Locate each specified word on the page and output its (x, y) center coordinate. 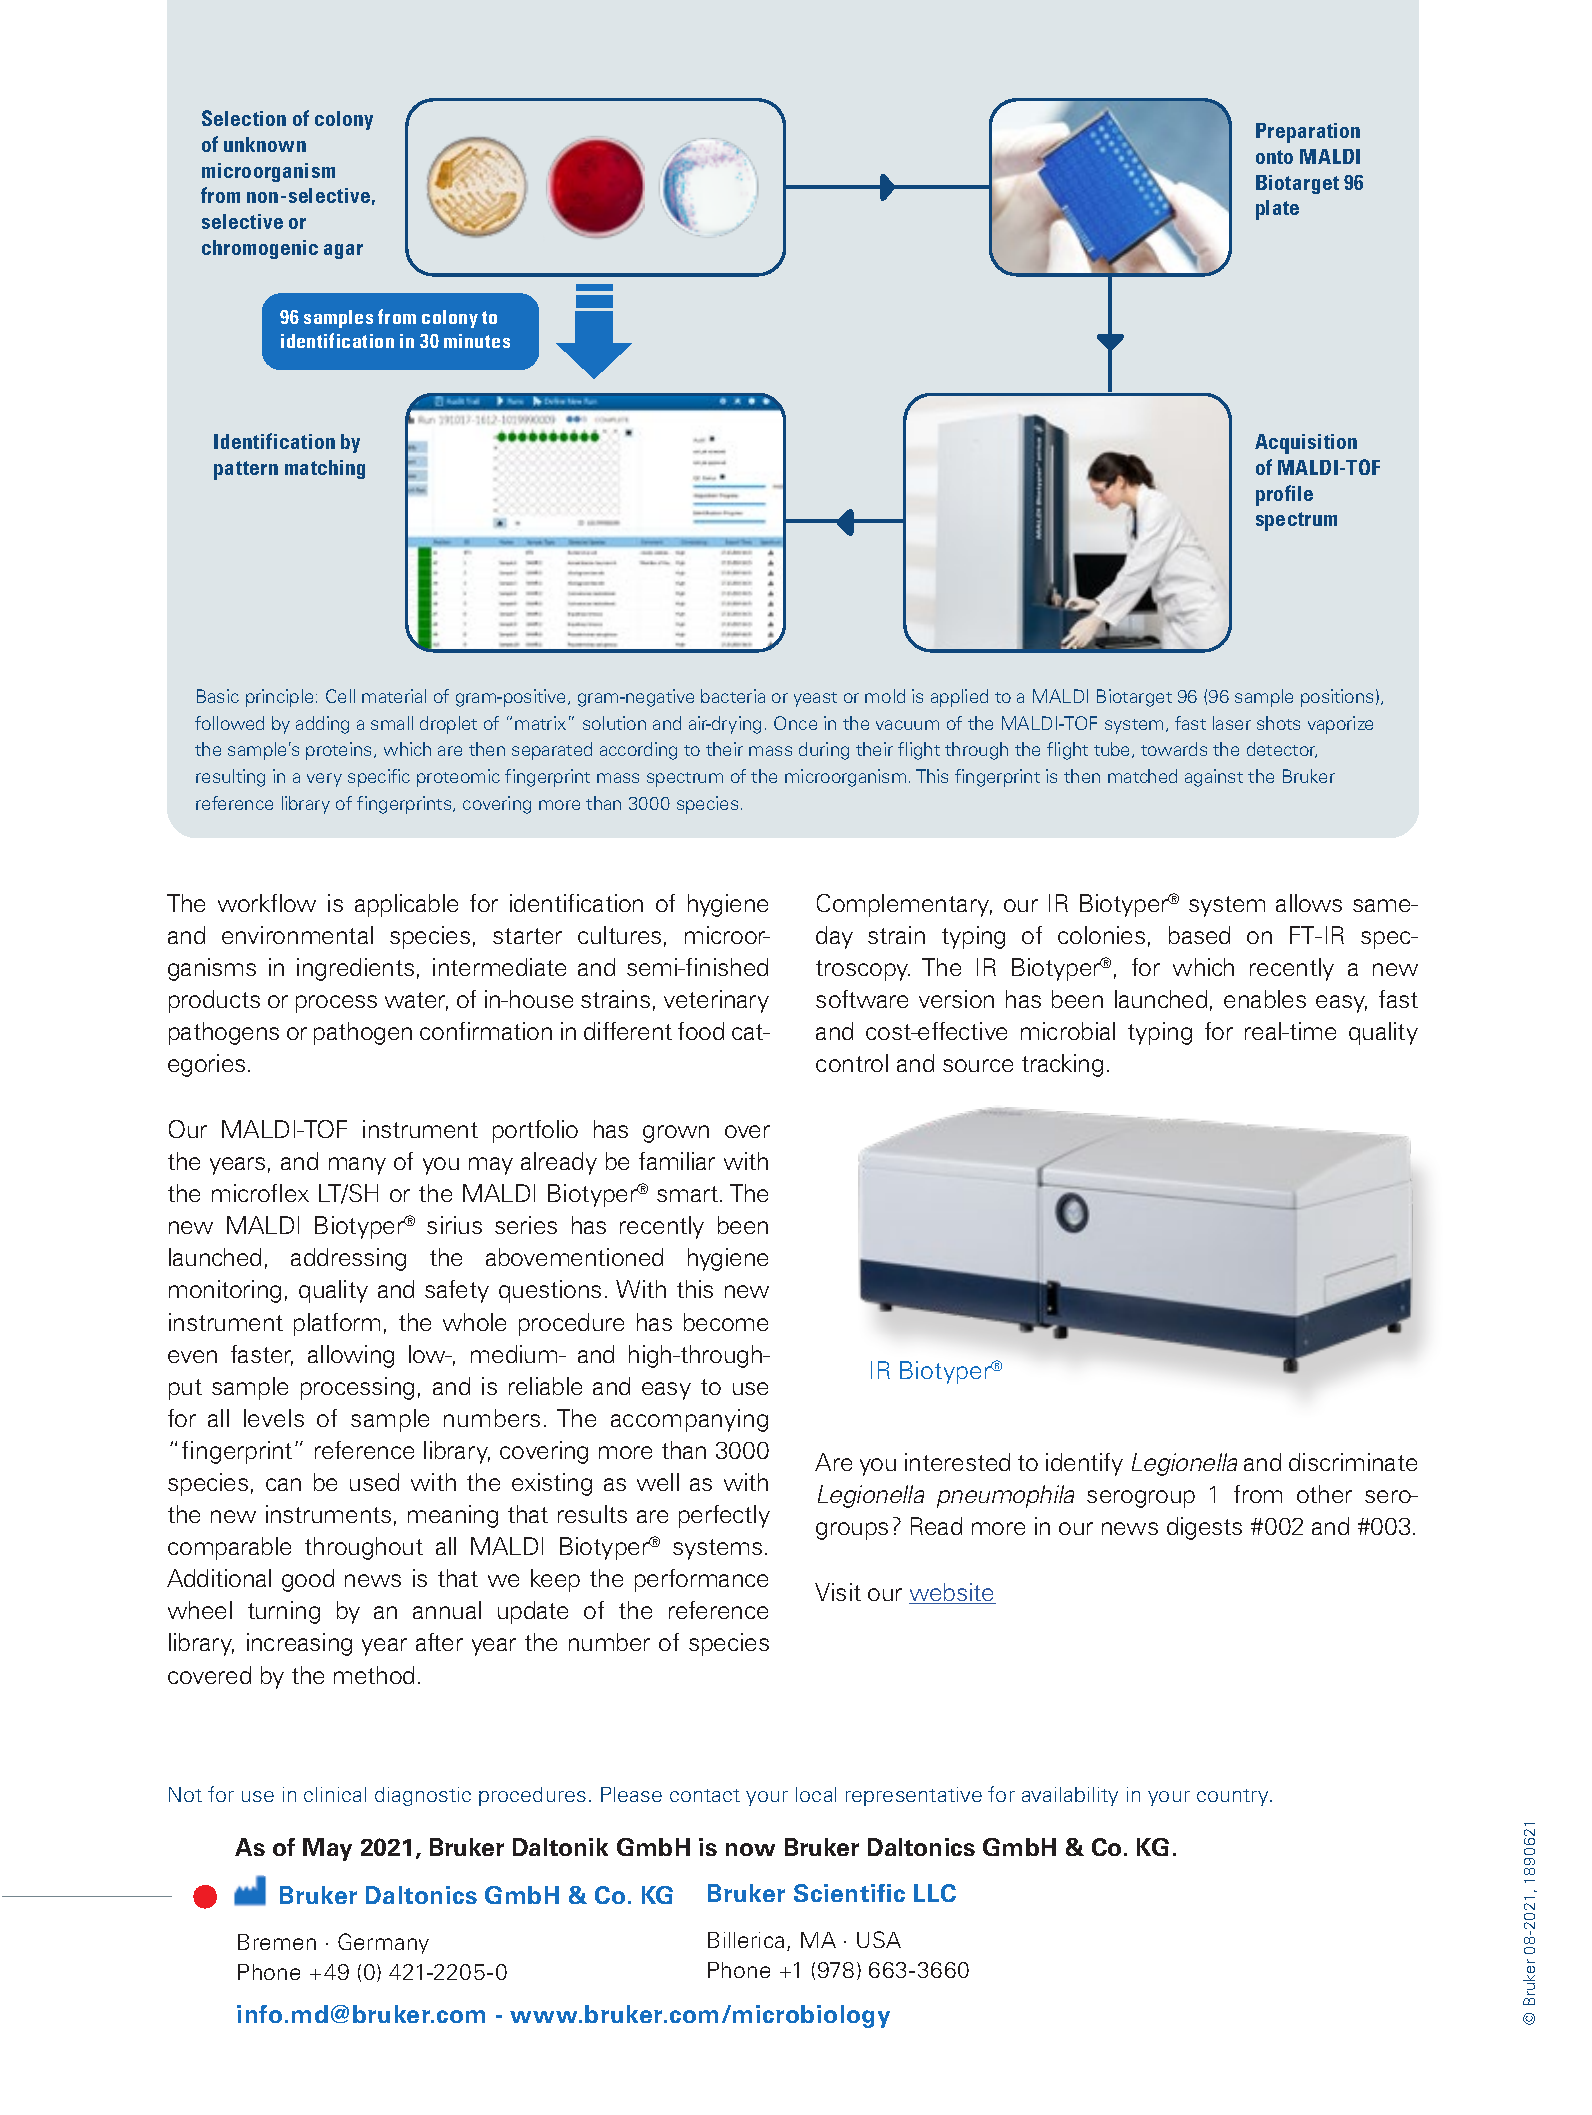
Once (795, 723)
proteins (340, 751)
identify (1084, 1464)
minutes (477, 341)
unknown (265, 144)
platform (337, 1324)
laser (1232, 723)
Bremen (277, 1942)
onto (1274, 157)
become (726, 1322)
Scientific (849, 1893)
